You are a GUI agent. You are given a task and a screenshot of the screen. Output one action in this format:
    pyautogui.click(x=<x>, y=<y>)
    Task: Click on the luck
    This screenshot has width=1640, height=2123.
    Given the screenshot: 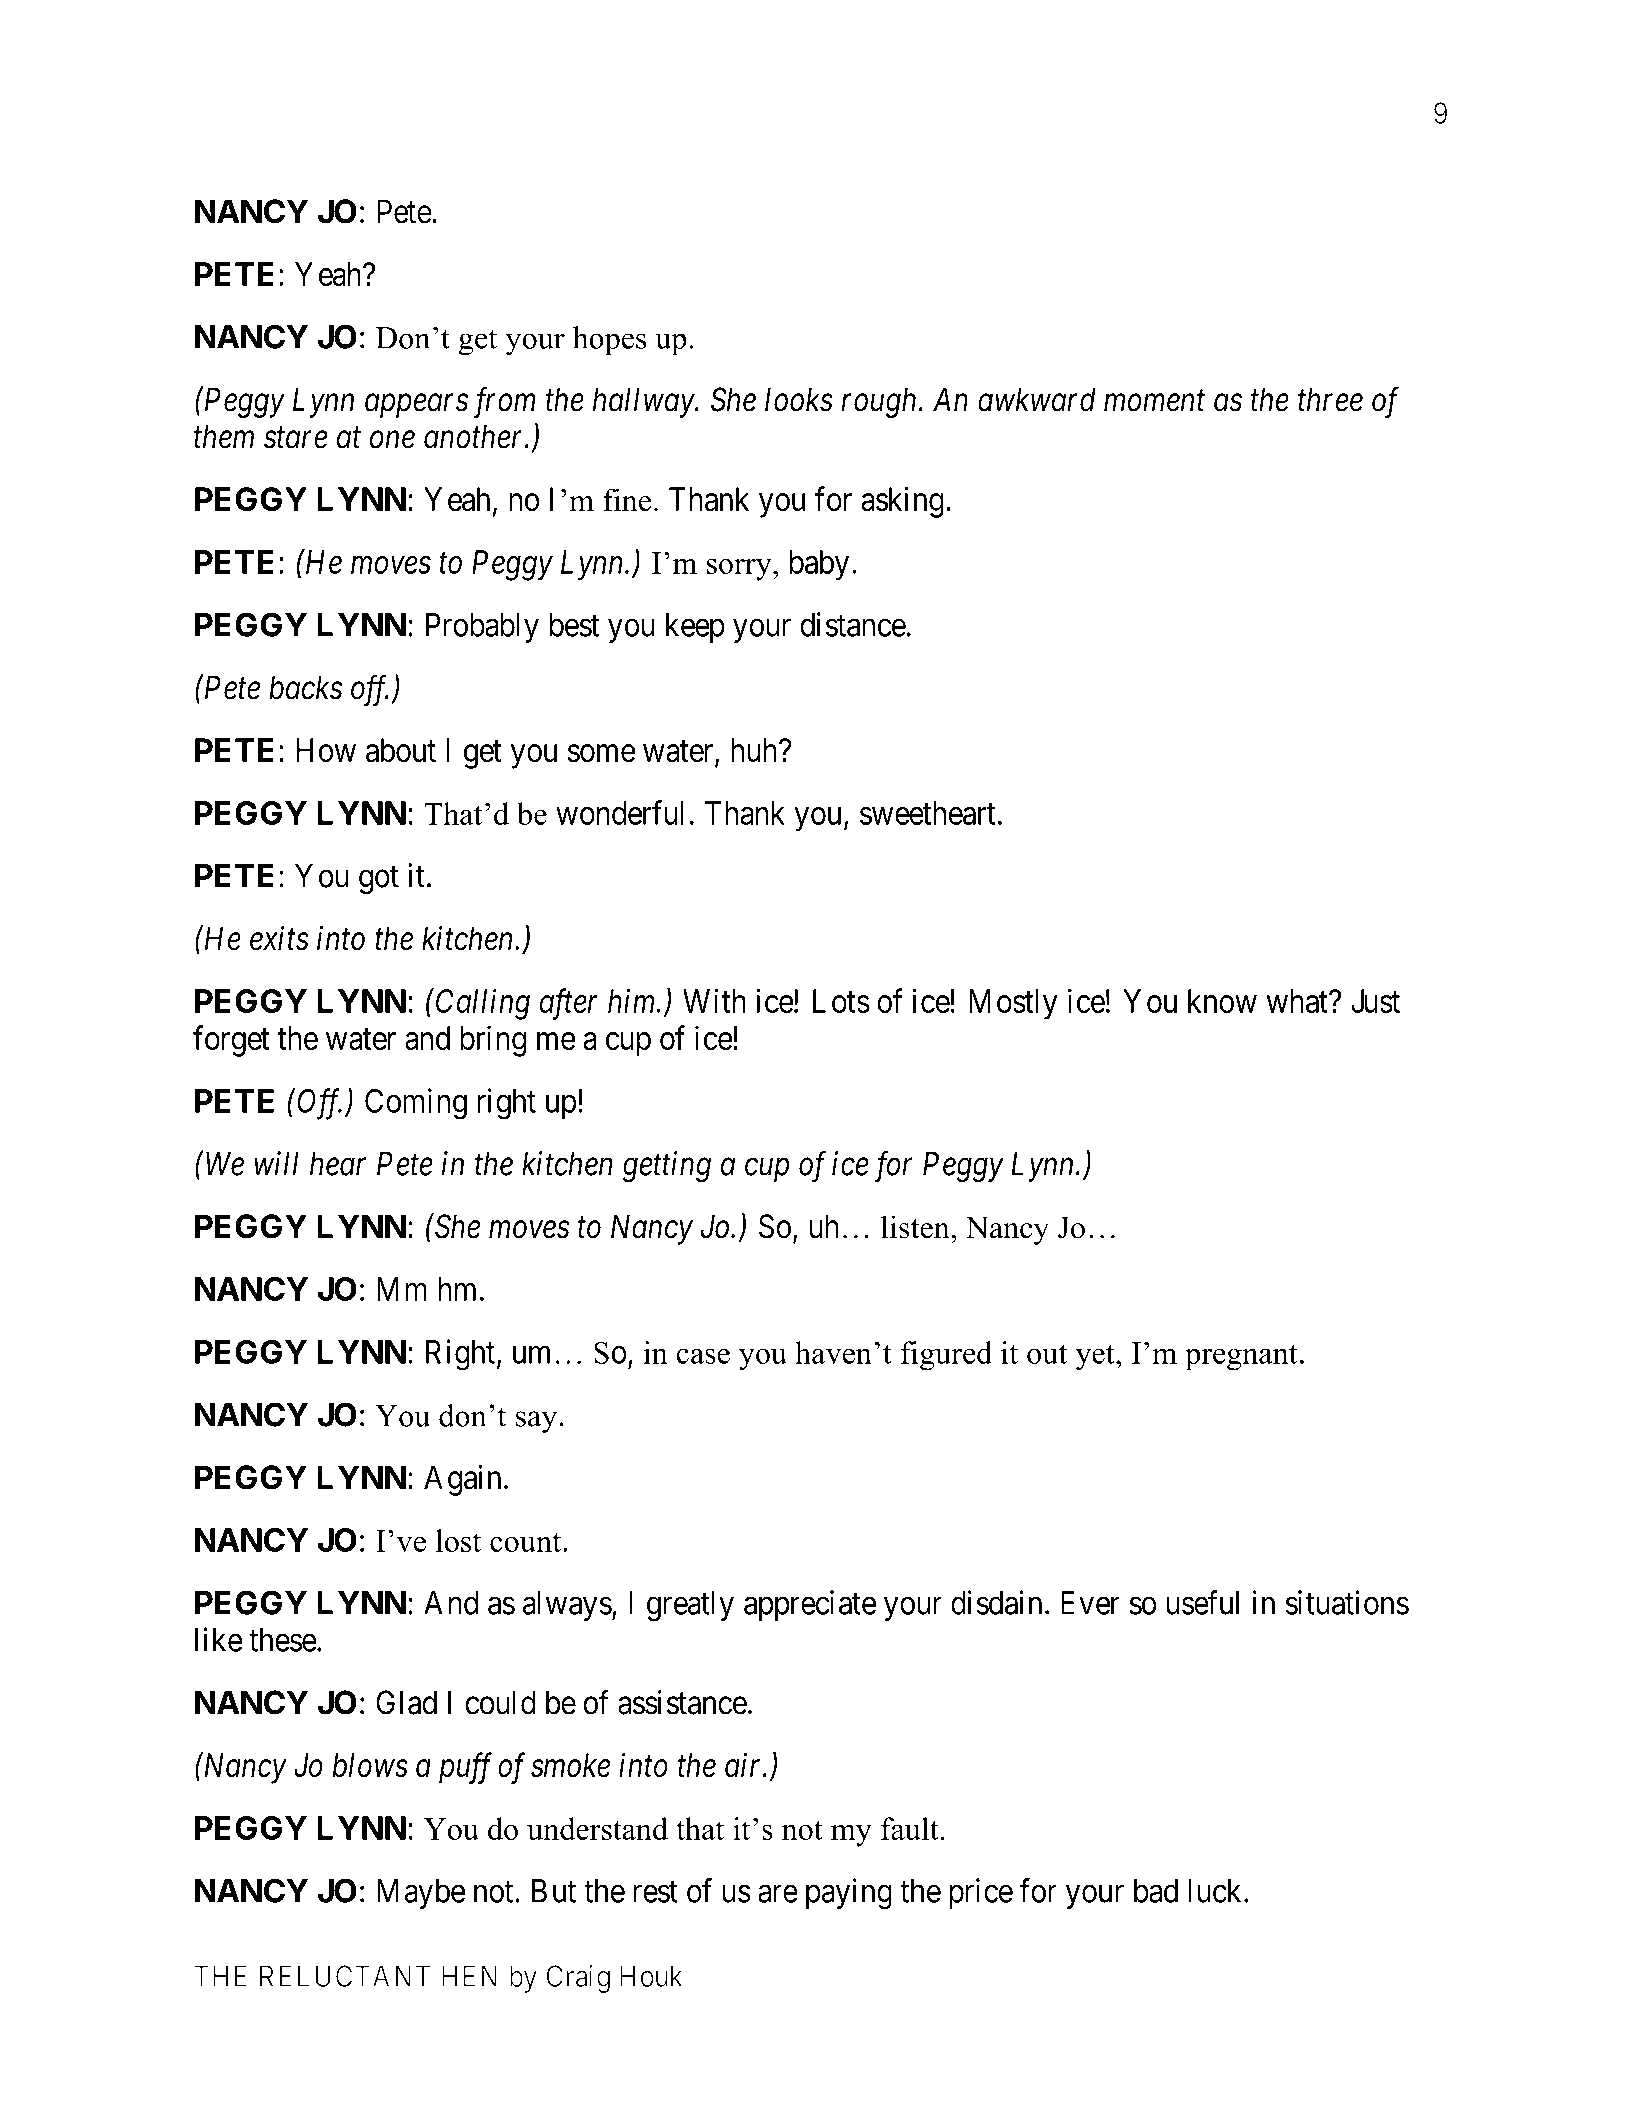 What is the action you would take?
    pyautogui.click(x=1217, y=1891)
